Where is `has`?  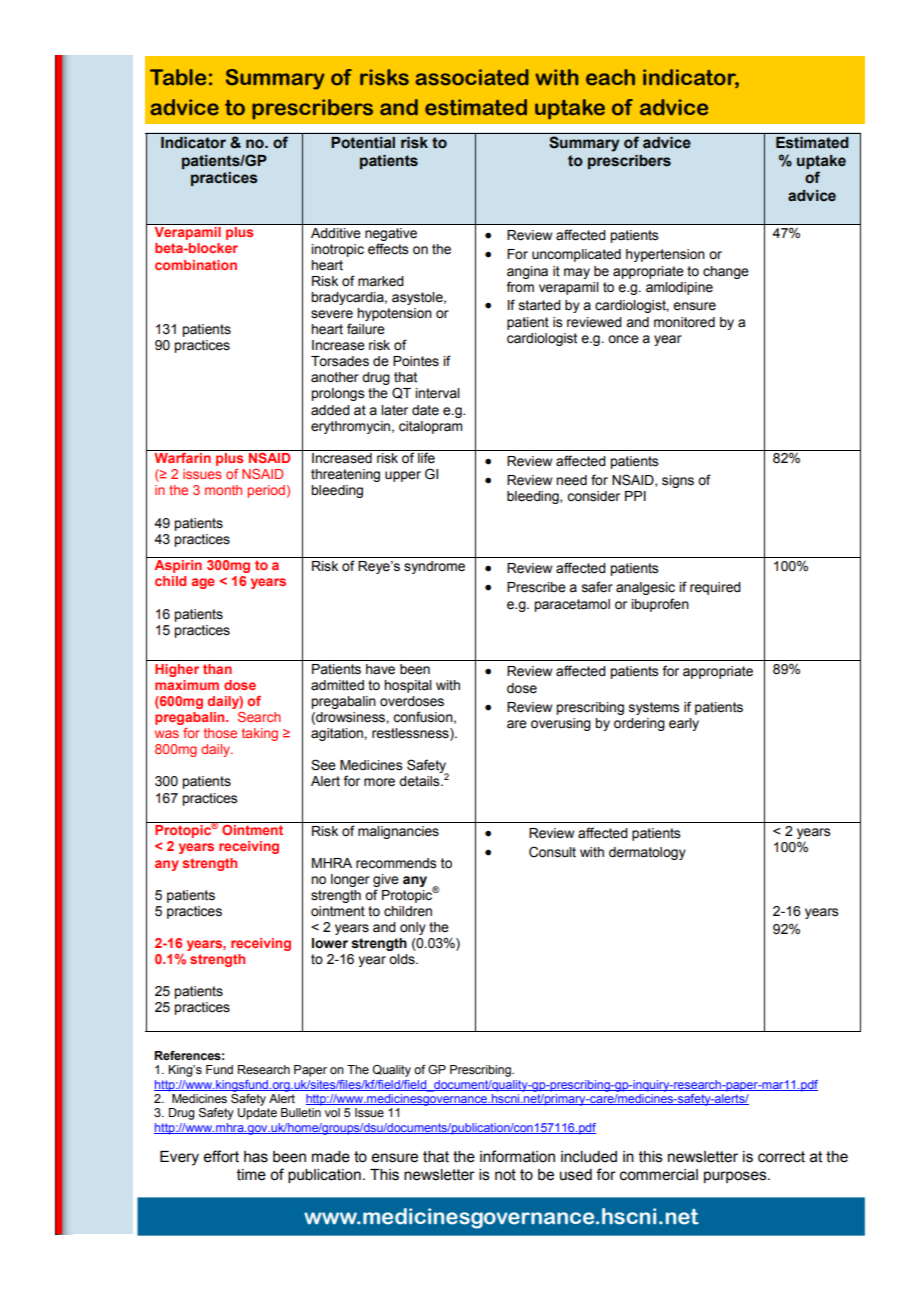 has is located at coordinates (256, 1157).
